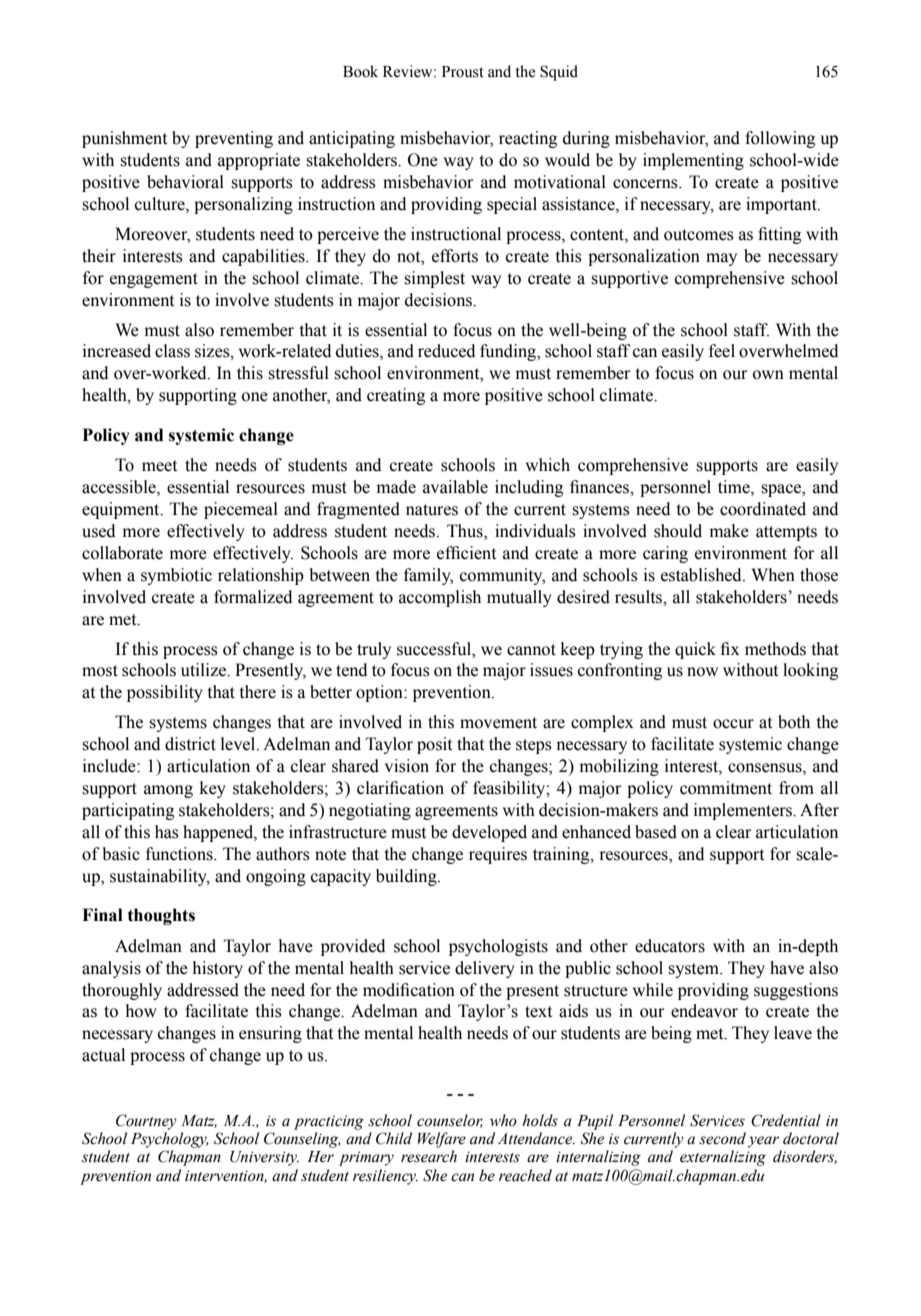 Image resolution: width=921 pixels, height=1316 pixels. What do you see at coordinates (722, 351) in the image?
I see `feel` at bounding box center [722, 351].
